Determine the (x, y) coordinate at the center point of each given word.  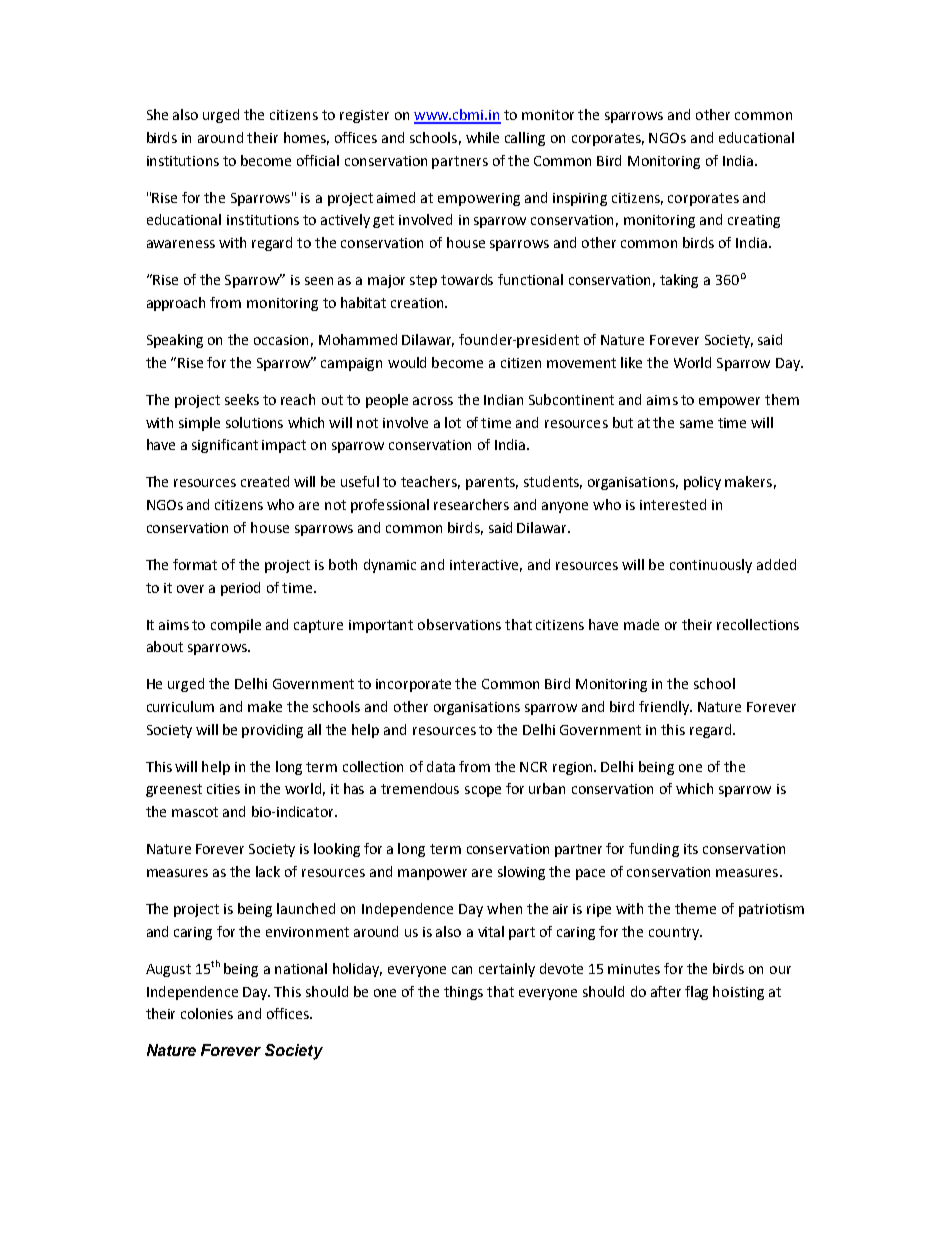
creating (754, 221)
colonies (207, 1013)
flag (696, 993)
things (463, 993)
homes (306, 138)
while (482, 137)
